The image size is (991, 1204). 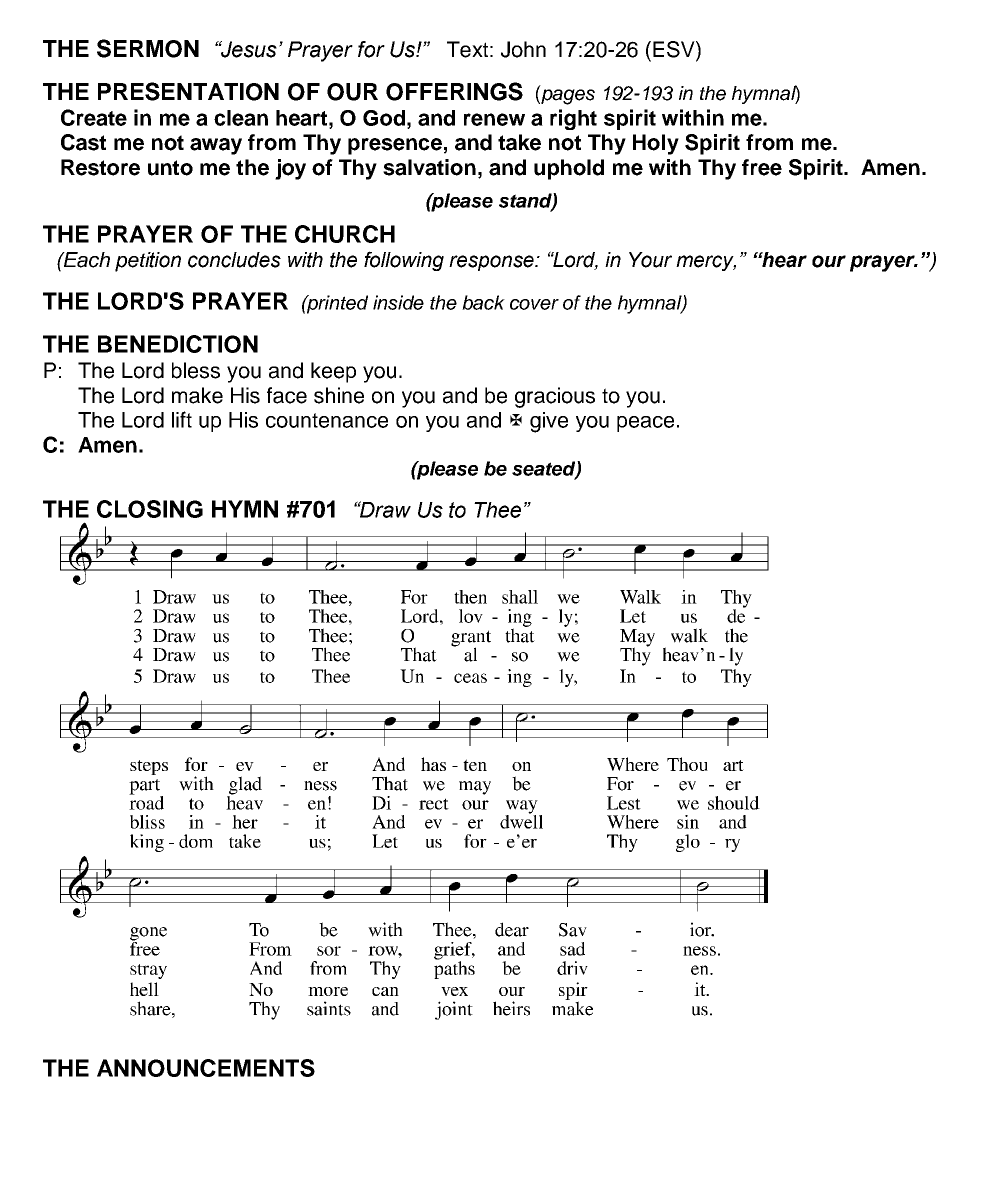 What do you see at coordinates (188, 91) in the page?
I see `PRESENTATION` at bounding box center [188, 91].
